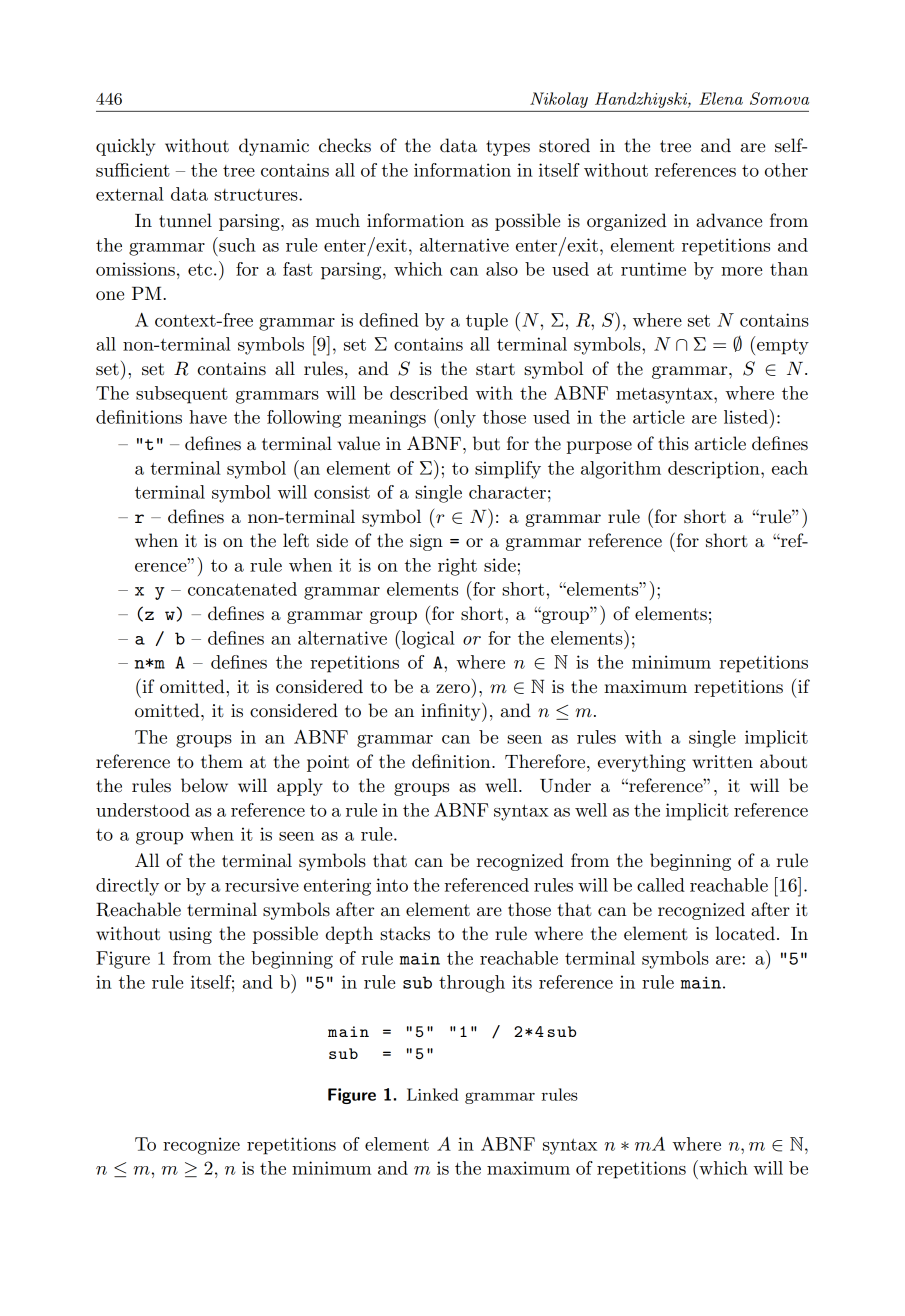 Image resolution: width=905 pixels, height=1316 pixels. I want to click on description, so click(715, 470).
